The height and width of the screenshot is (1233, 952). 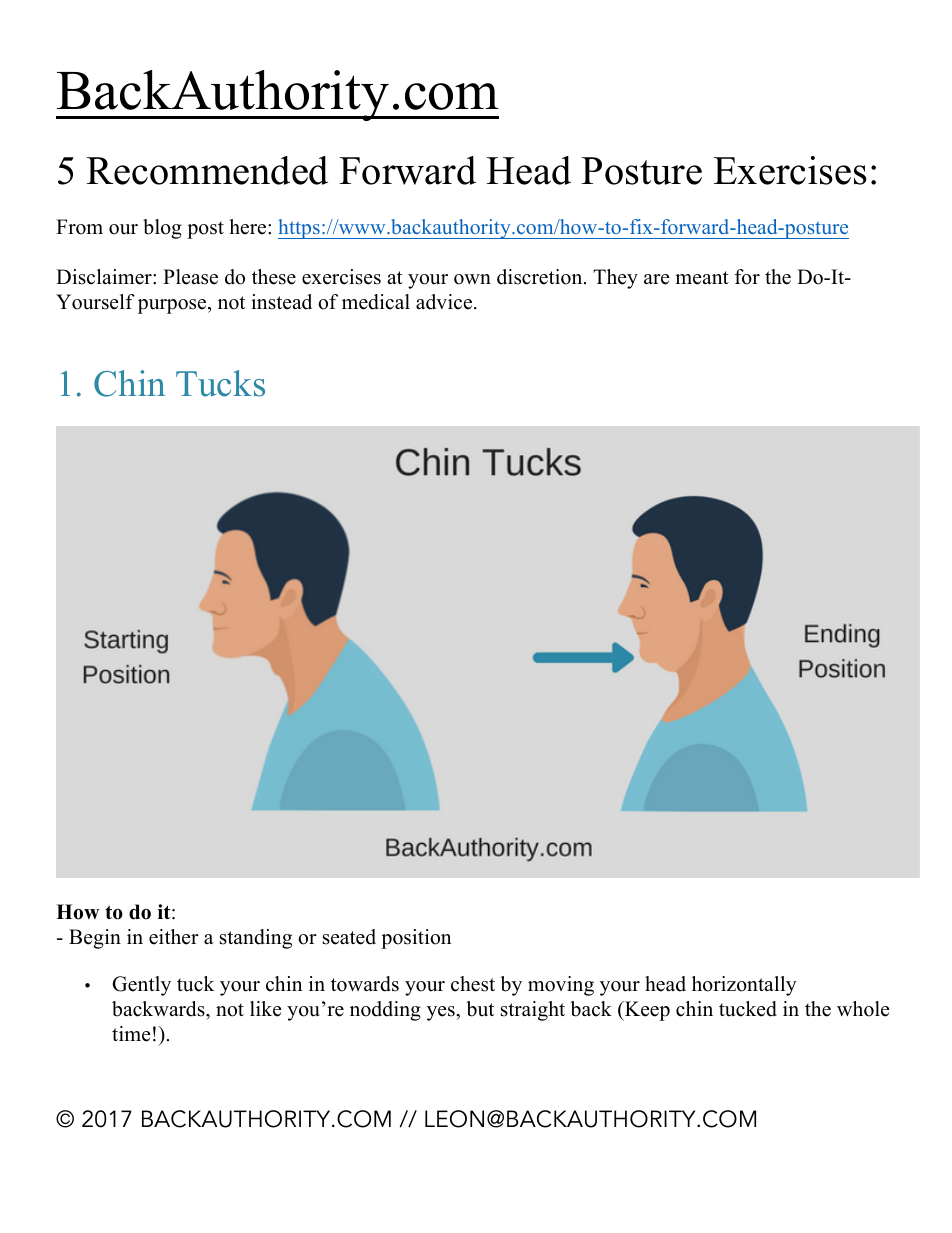 What do you see at coordinates (141, 986) in the screenshot?
I see `Gently` at bounding box center [141, 986].
